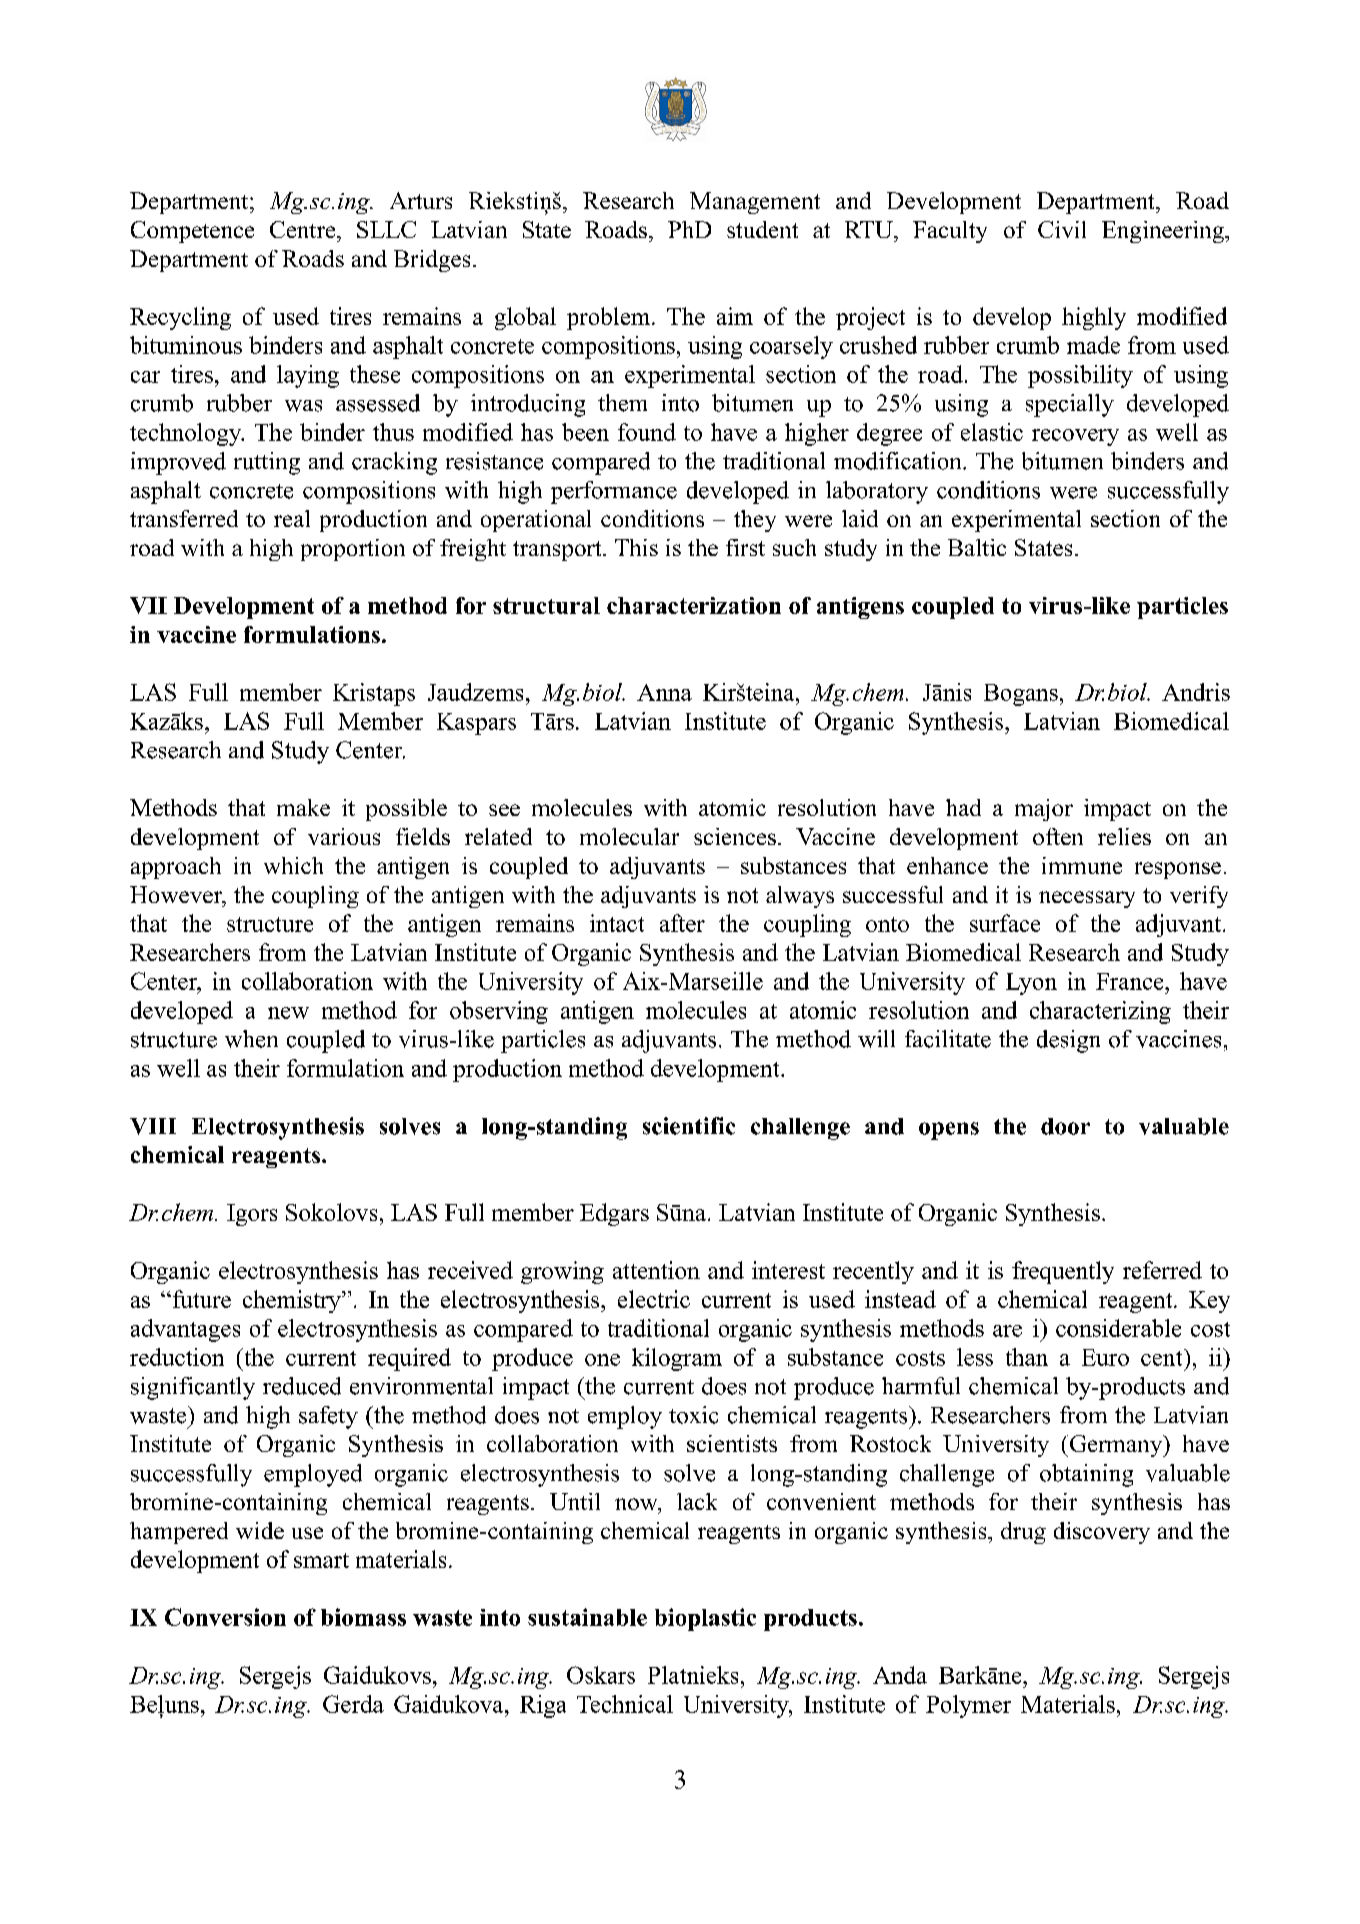 Image resolution: width=1360 pixels, height=1924 pixels. What do you see at coordinates (762, 229) in the screenshot?
I see `student` at bounding box center [762, 229].
